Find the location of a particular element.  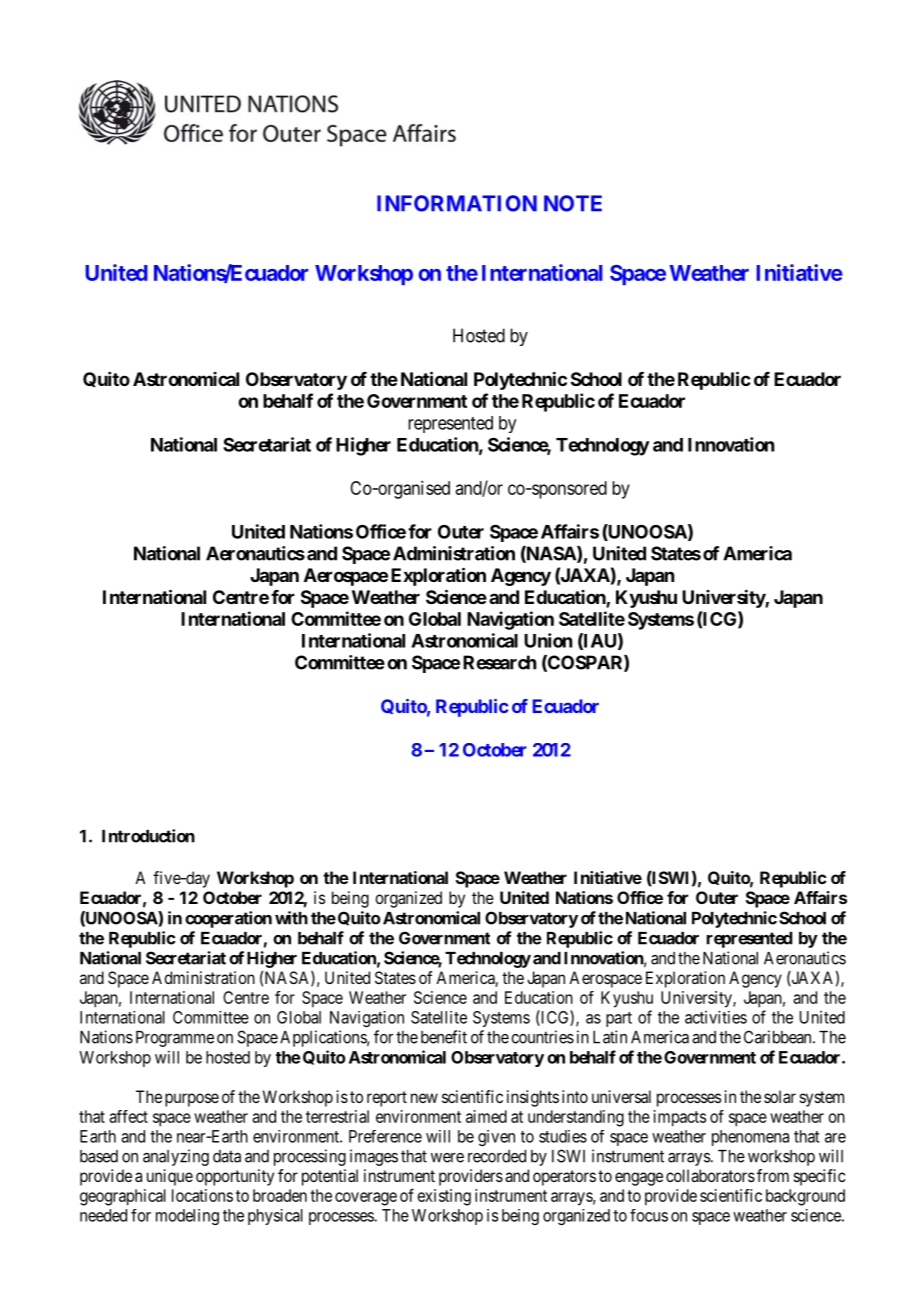

with is located at coordinates (291, 918).
